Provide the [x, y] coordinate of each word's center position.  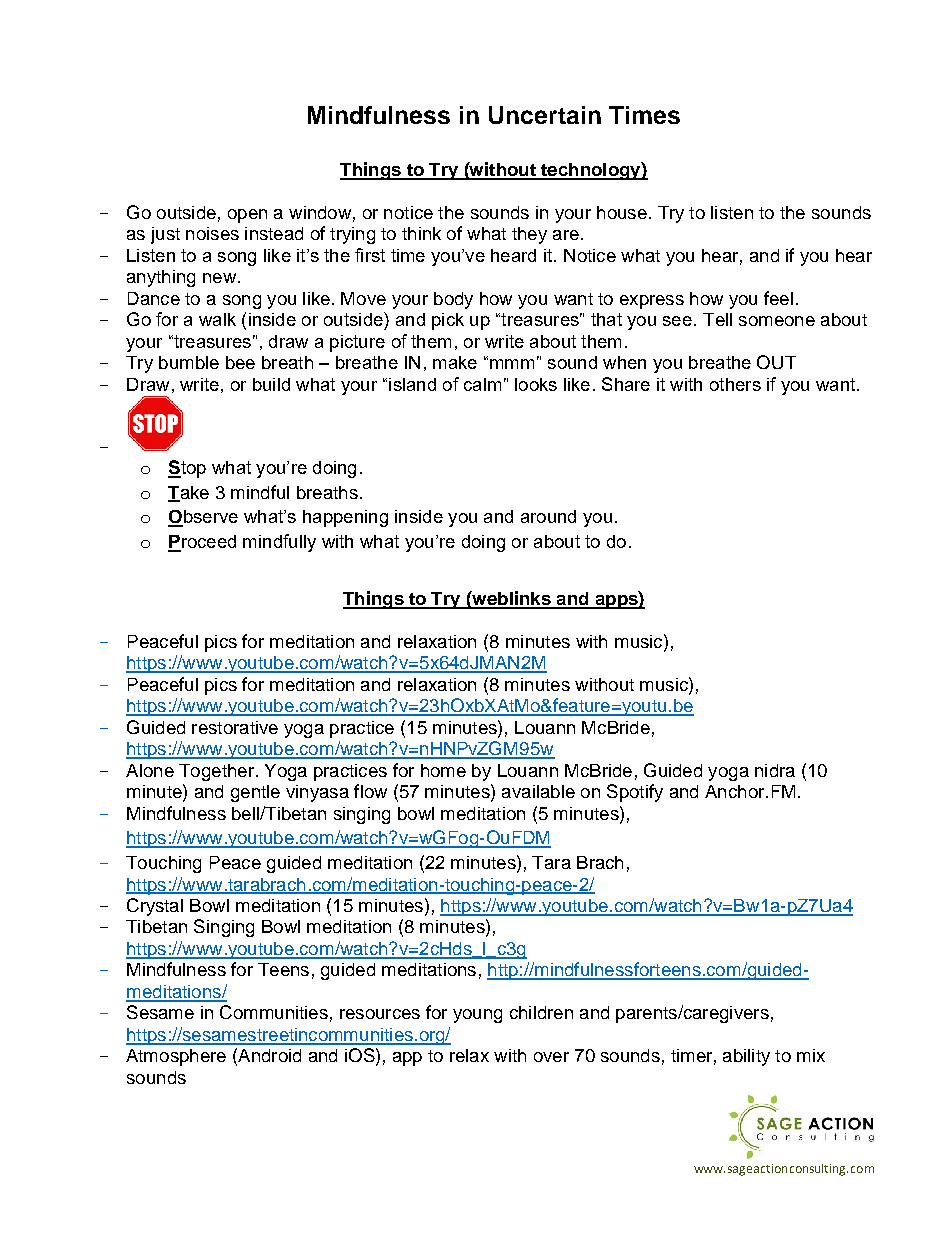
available [538, 791]
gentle [255, 793]
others [735, 384]
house [622, 212]
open [247, 216]
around [548, 516]
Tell [717, 319]
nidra [775, 770]
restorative [235, 727]
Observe [203, 518]
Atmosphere [176, 1057]
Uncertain [545, 115]
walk [217, 319]
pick [448, 321]
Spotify [635, 793]
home [443, 770]
